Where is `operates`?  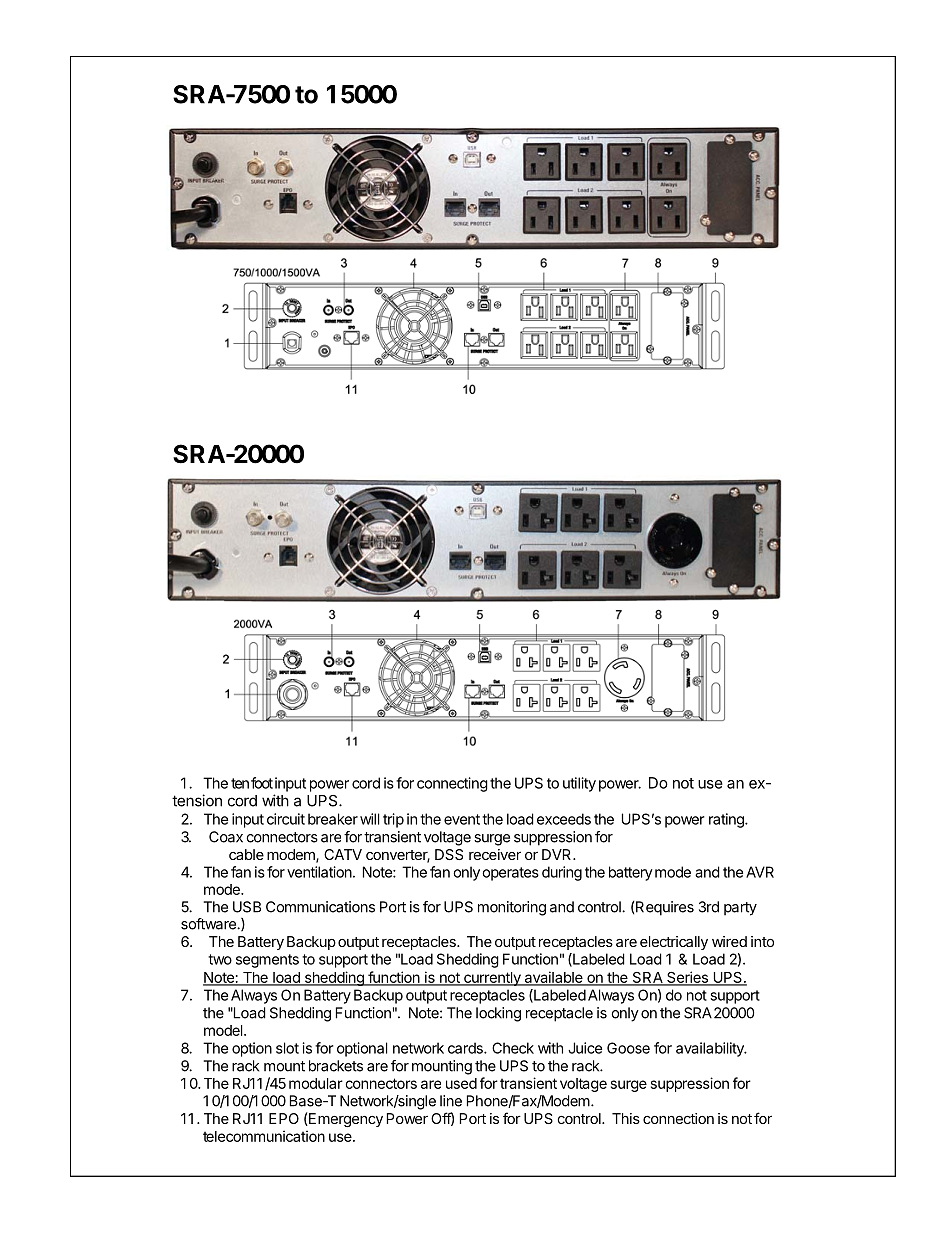 operates is located at coordinates (510, 874).
